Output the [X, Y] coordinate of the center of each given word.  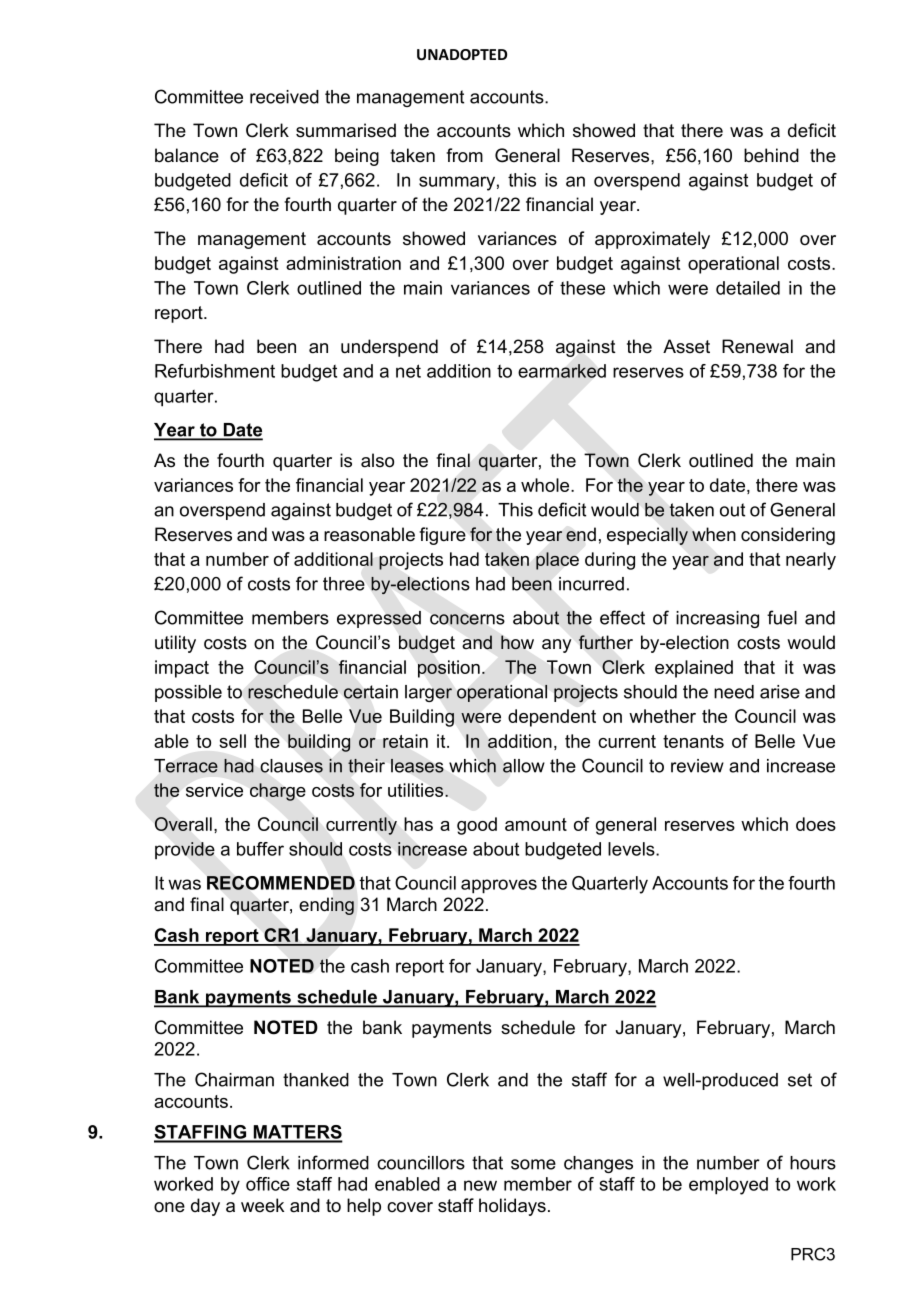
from [464, 155]
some [533, 1164]
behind [771, 155]
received [284, 97]
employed [728, 1186]
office [268, 1184]
